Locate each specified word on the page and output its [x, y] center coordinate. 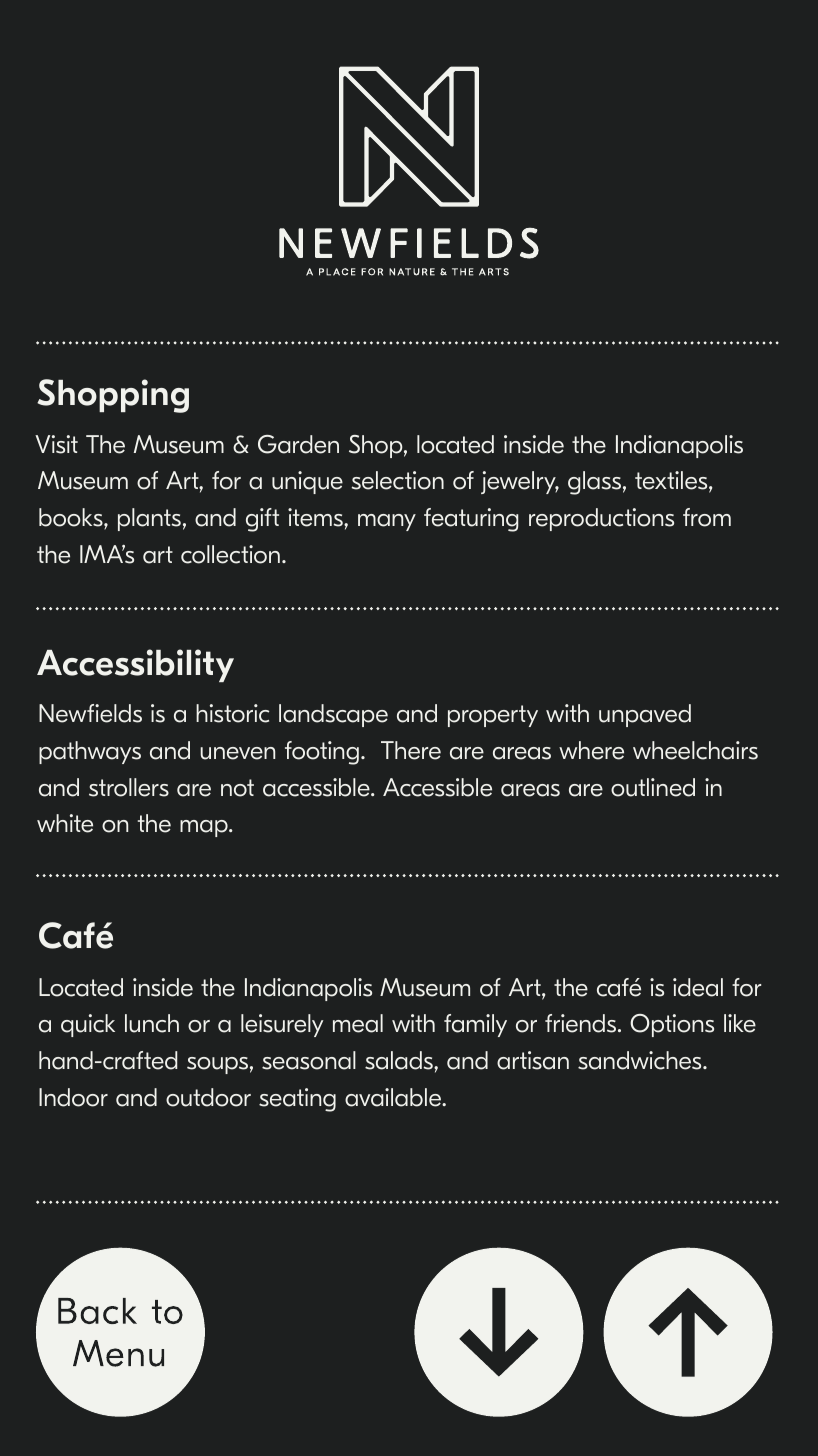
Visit [56, 444]
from [707, 517]
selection [397, 480]
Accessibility [135, 665]
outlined [653, 787]
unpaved [645, 715]
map [205, 828]
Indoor [73, 1097]
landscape [333, 715]
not [237, 788]
